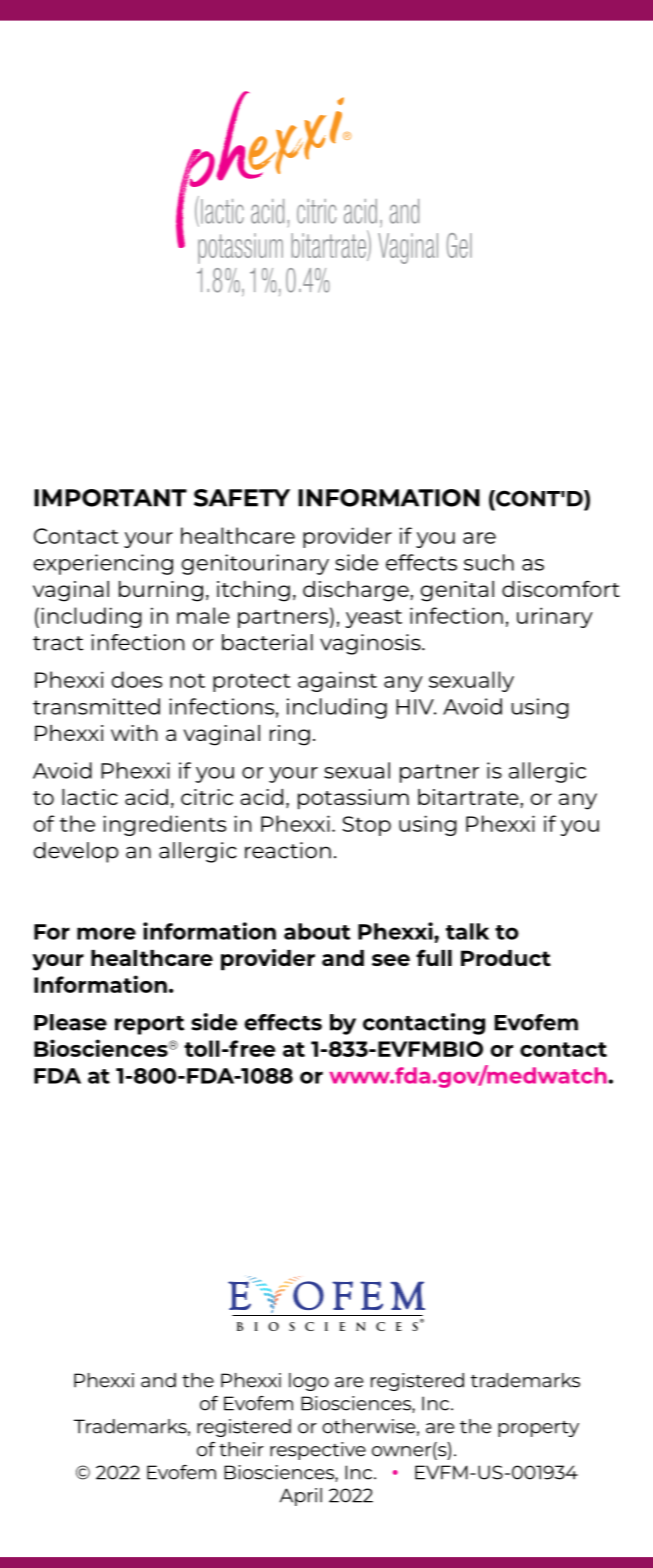  What do you see at coordinates (241, 1449) in the document?
I see `their` at bounding box center [241, 1449].
